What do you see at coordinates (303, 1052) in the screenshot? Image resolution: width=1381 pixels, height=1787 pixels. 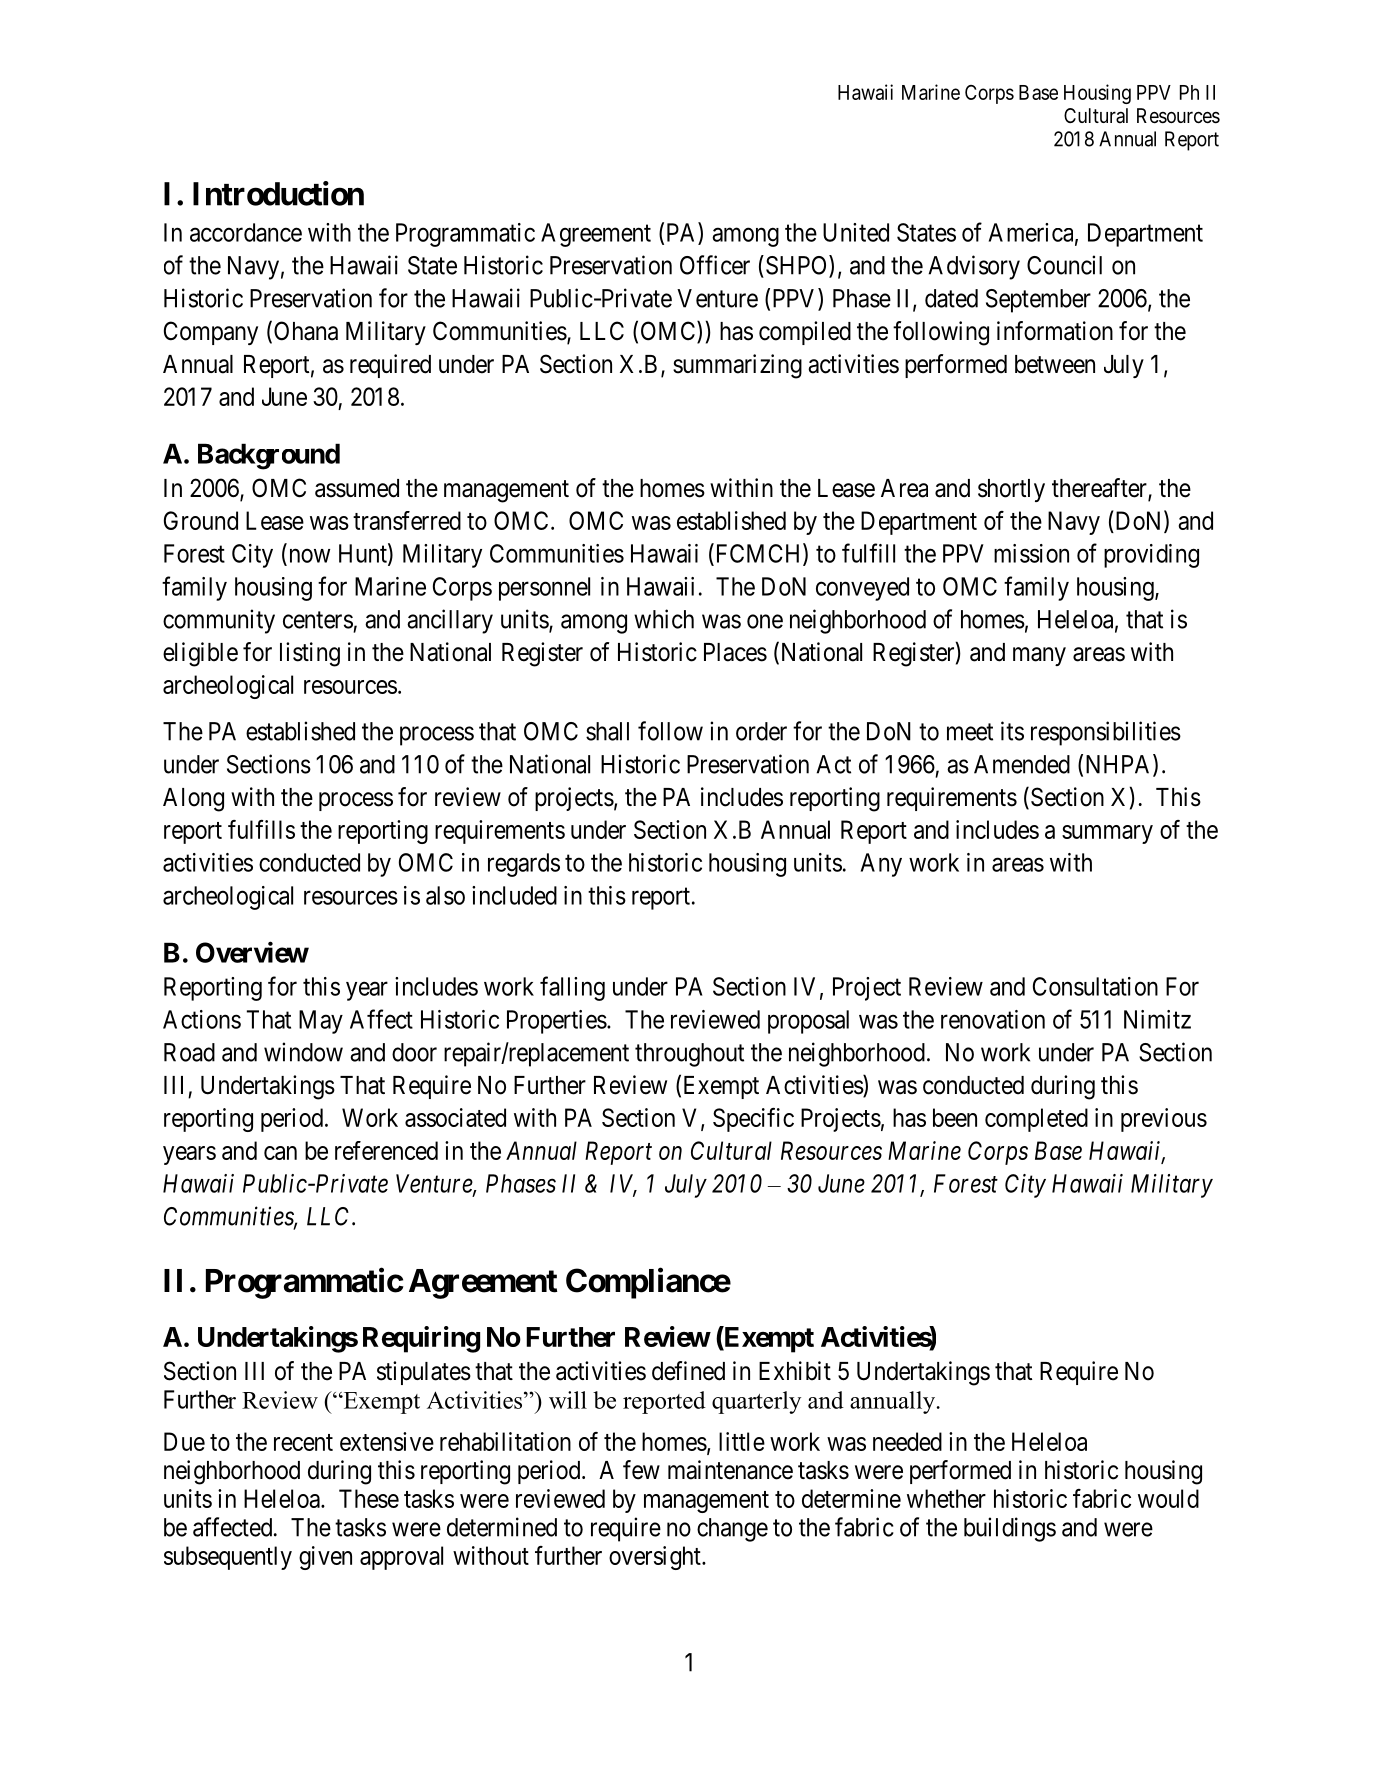 I see `window` at bounding box center [303, 1052].
